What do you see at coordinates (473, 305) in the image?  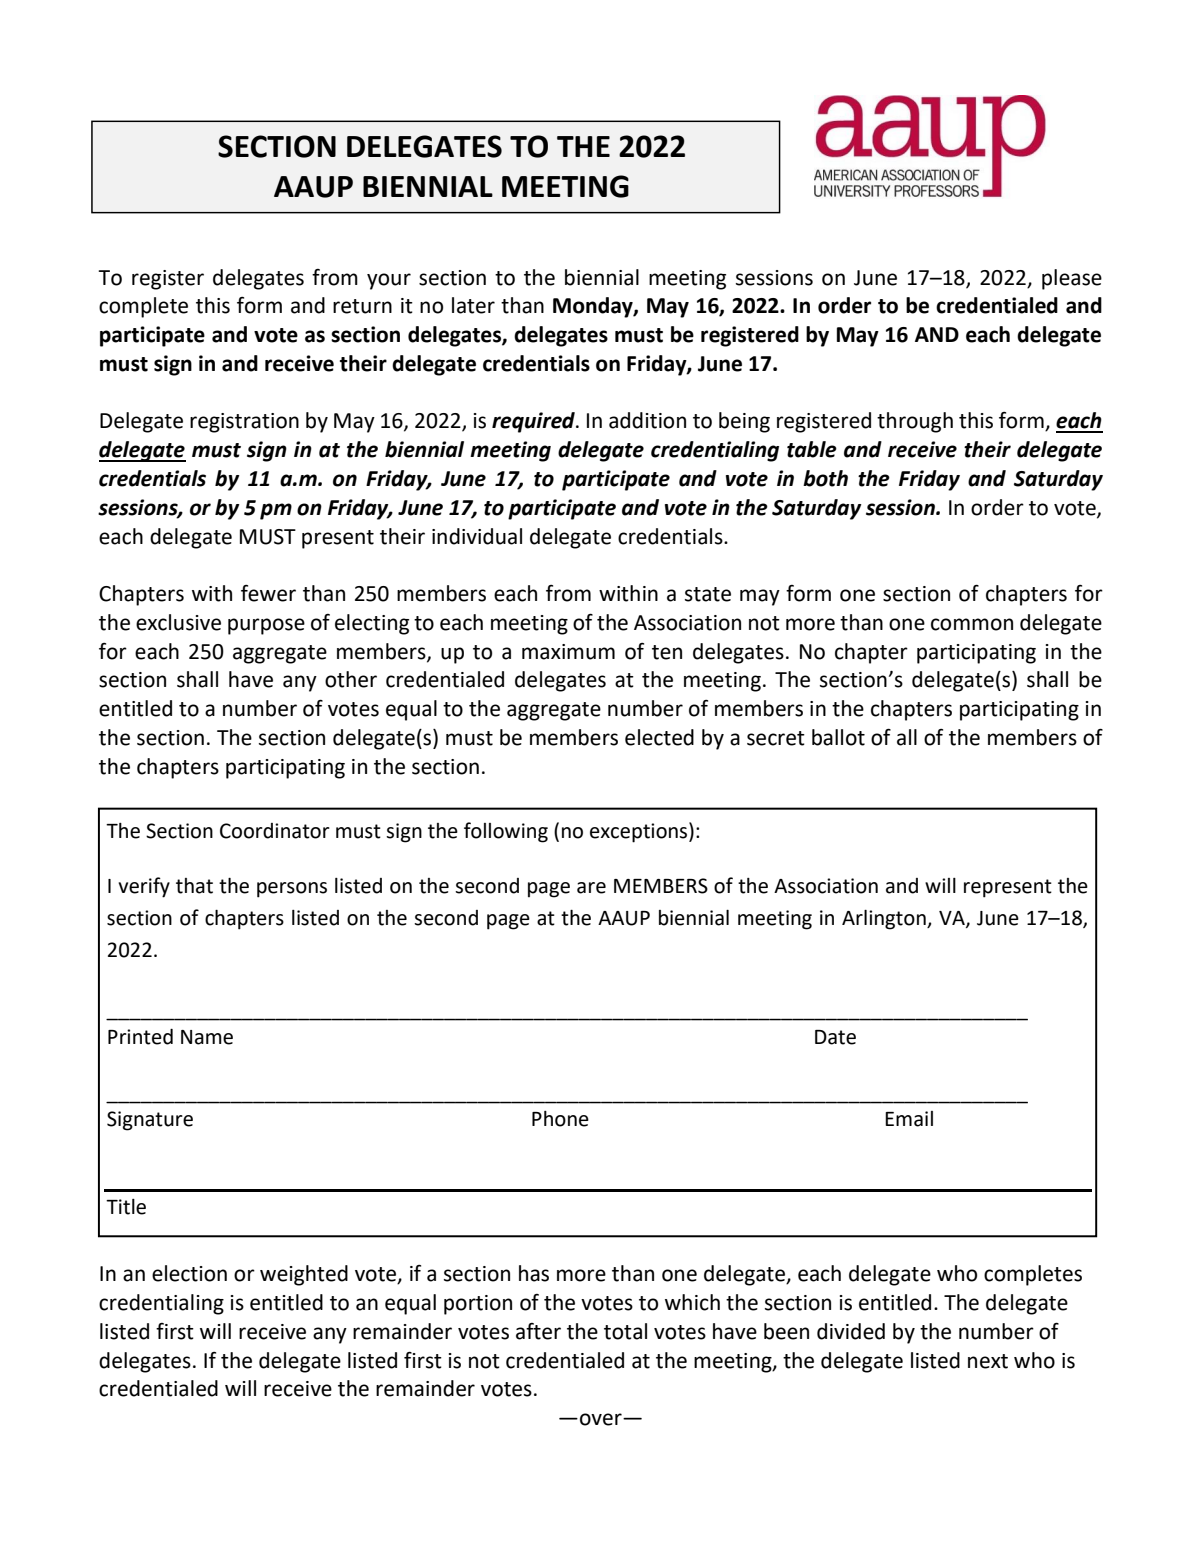 I see `later` at bounding box center [473, 305].
